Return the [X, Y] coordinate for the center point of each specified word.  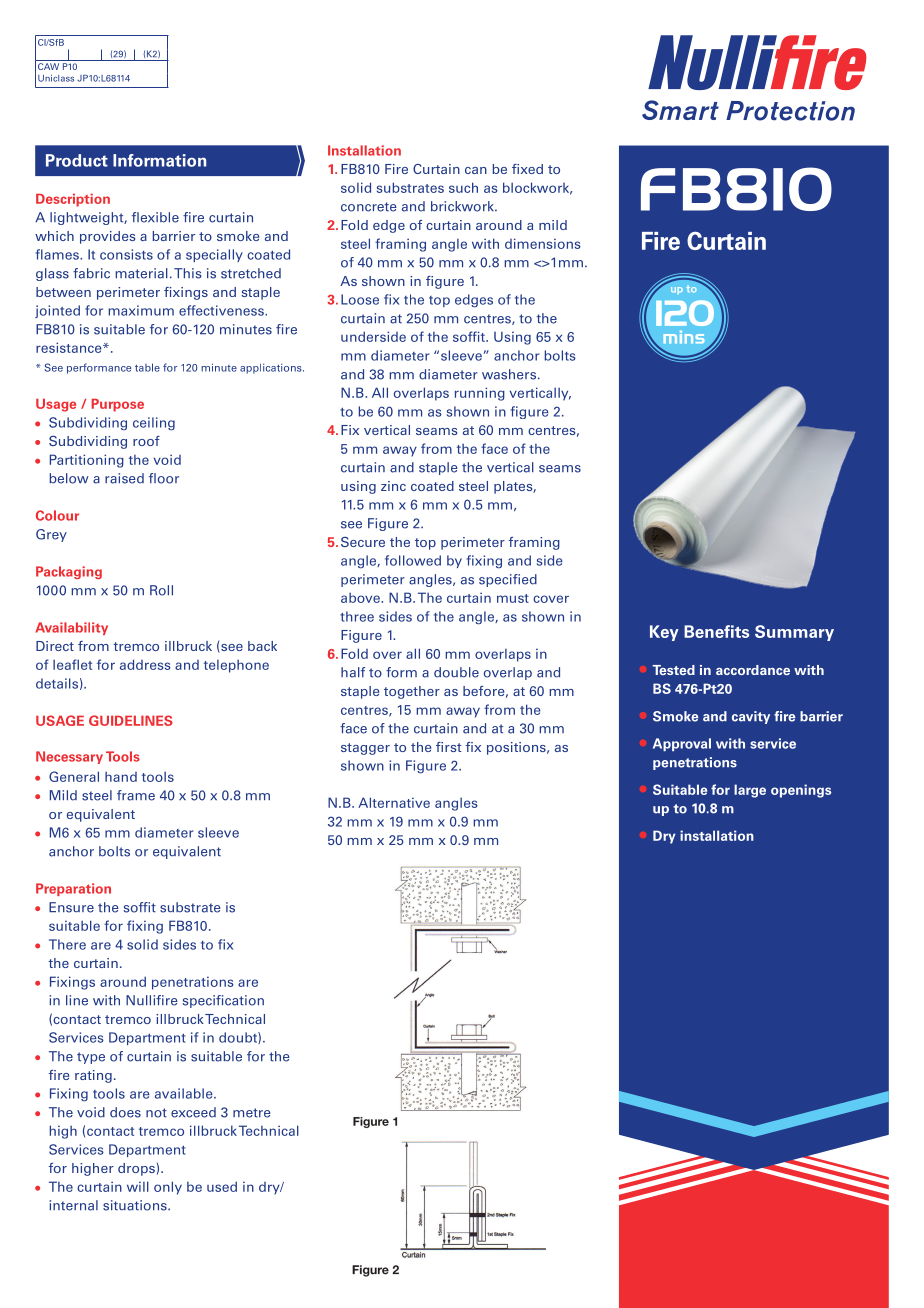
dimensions [543, 243]
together [412, 692]
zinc [393, 486]
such [463, 187]
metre [252, 1113]
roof [146, 441]
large [750, 791]
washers [510, 374]
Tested [673, 670]
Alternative [394, 802]
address [145, 664]
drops [136, 1169]
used [222, 1186]
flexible [155, 217]
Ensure [71, 907]
